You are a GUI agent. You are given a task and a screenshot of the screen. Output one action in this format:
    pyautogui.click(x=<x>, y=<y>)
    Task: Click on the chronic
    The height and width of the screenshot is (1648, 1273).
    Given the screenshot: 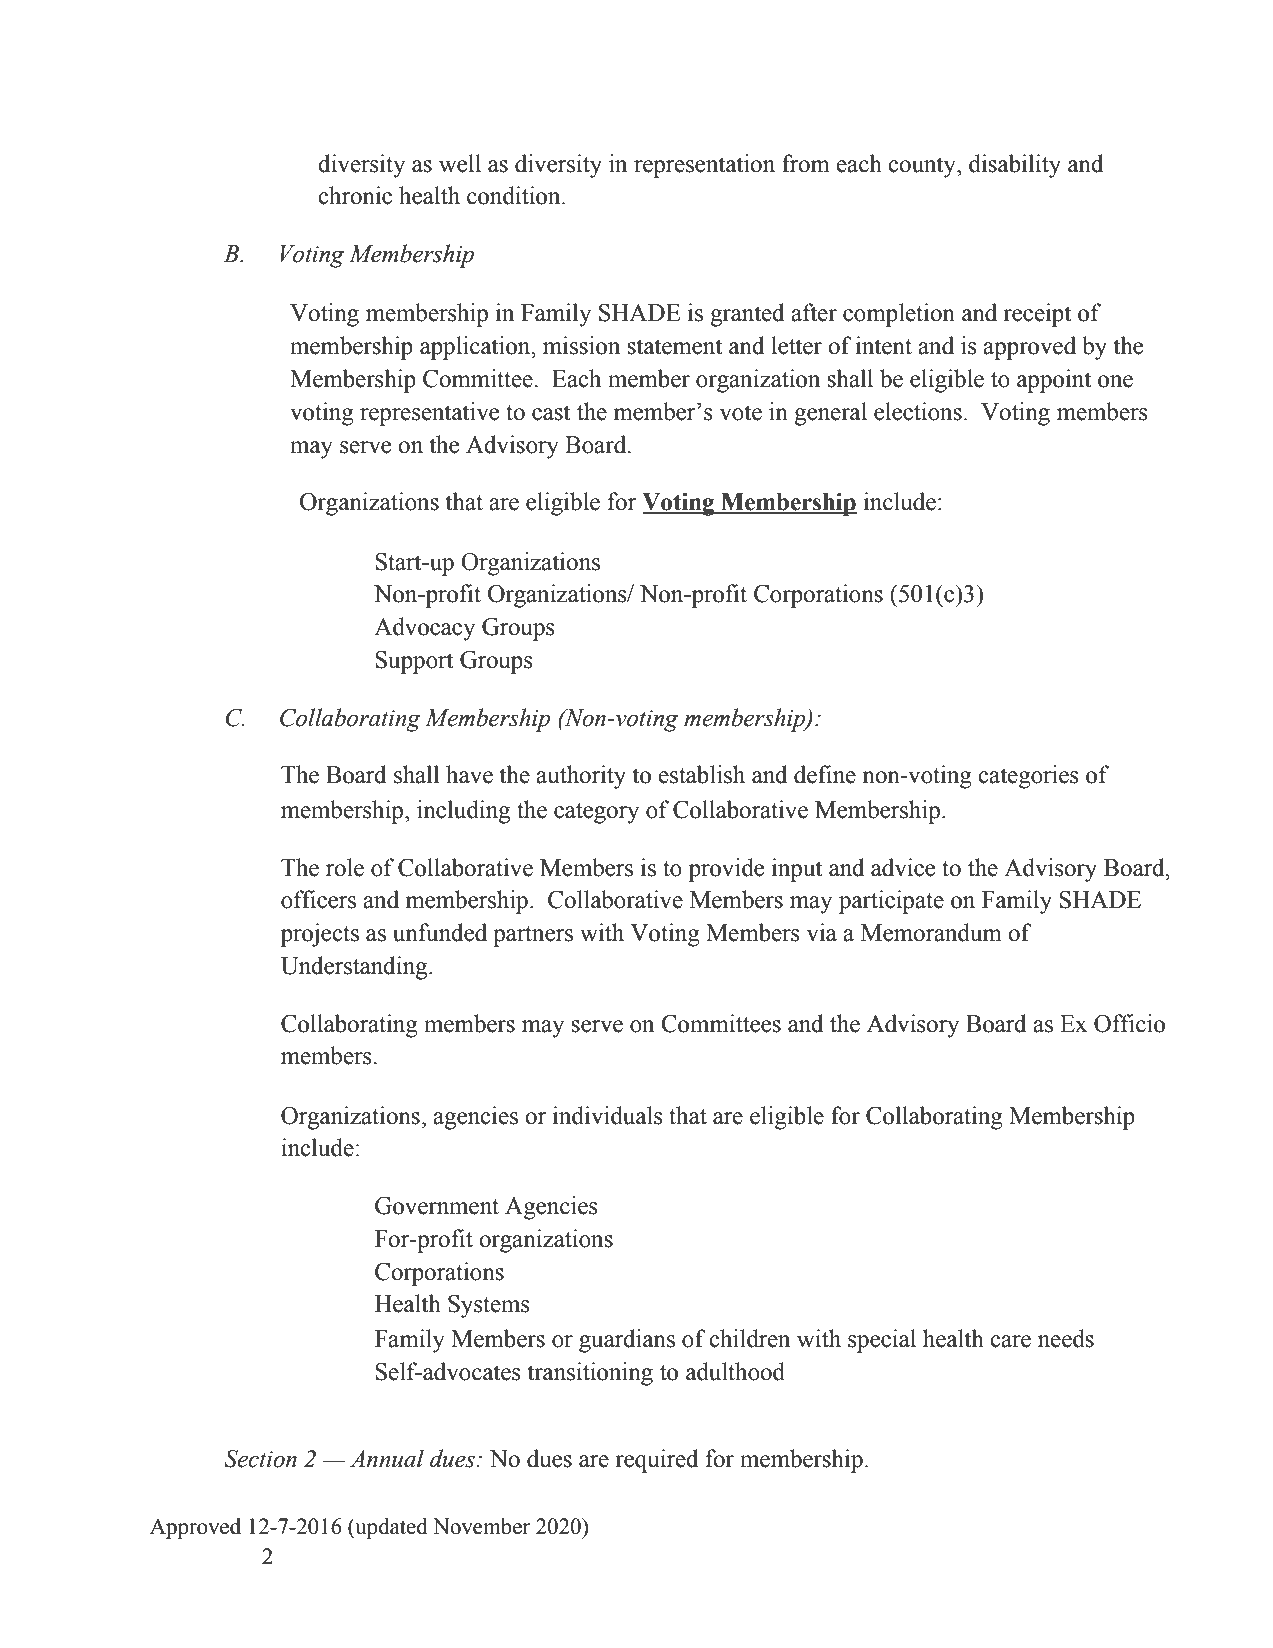 What is the action you would take?
    pyautogui.click(x=355, y=195)
